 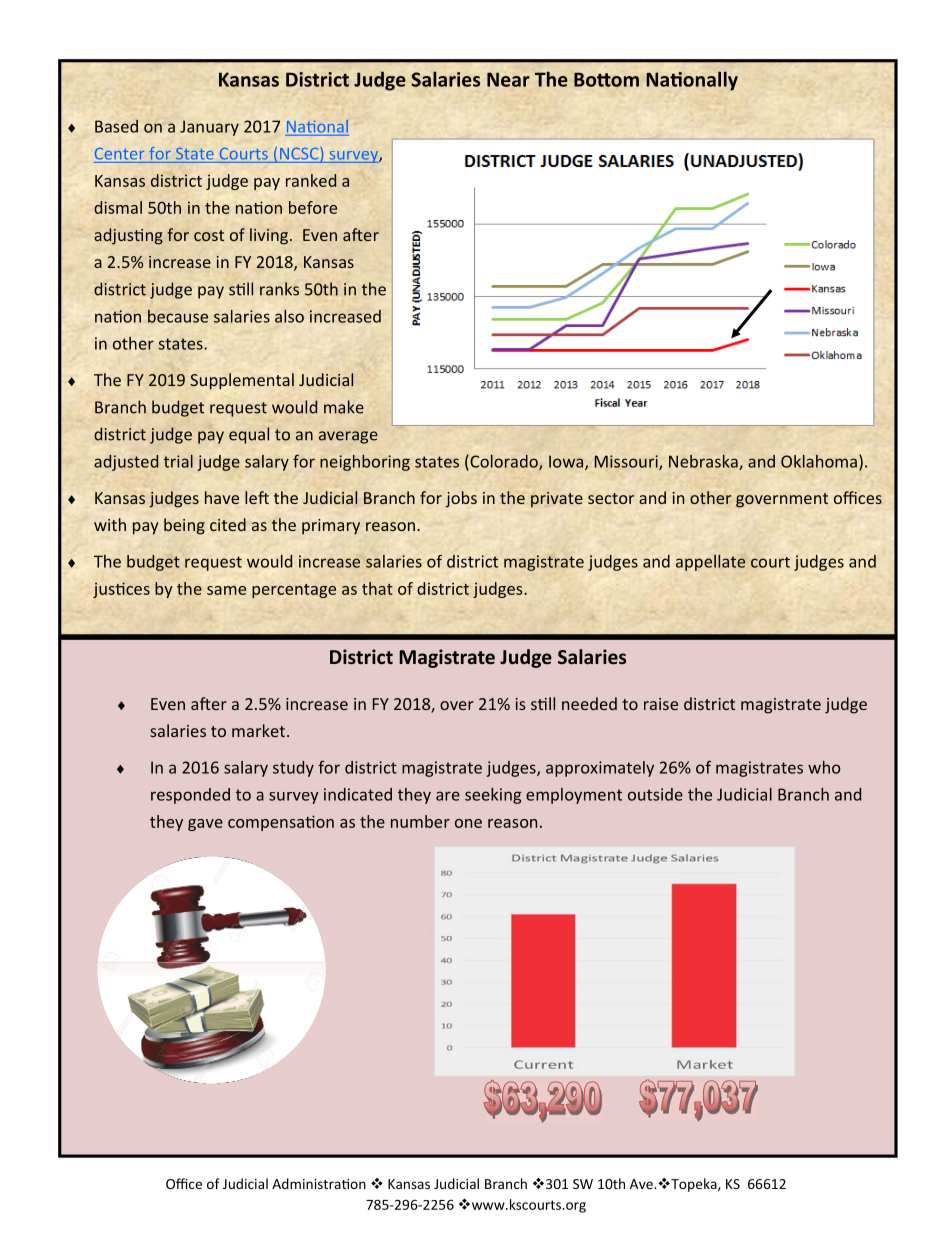 I want to click on Oklahoma, so click(x=819, y=461).
